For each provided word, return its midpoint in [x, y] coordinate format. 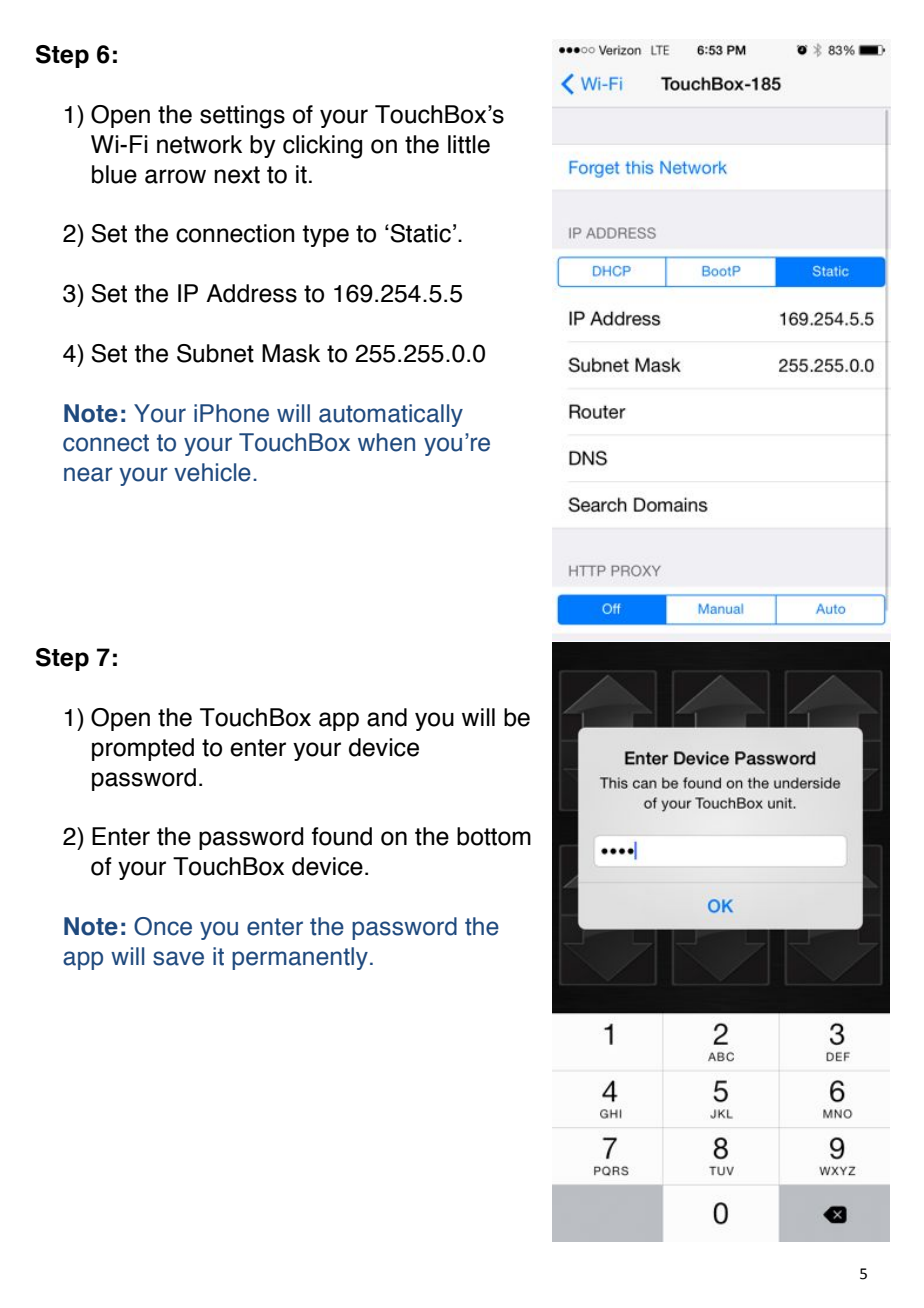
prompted [143, 749]
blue [114, 174]
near [88, 474]
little [469, 144]
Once [163, 926]
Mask [291, 353]
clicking [322, 147]
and [387, 717]
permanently [300, 958]
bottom [494, 836]
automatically [391, 415]
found [342, 836]
